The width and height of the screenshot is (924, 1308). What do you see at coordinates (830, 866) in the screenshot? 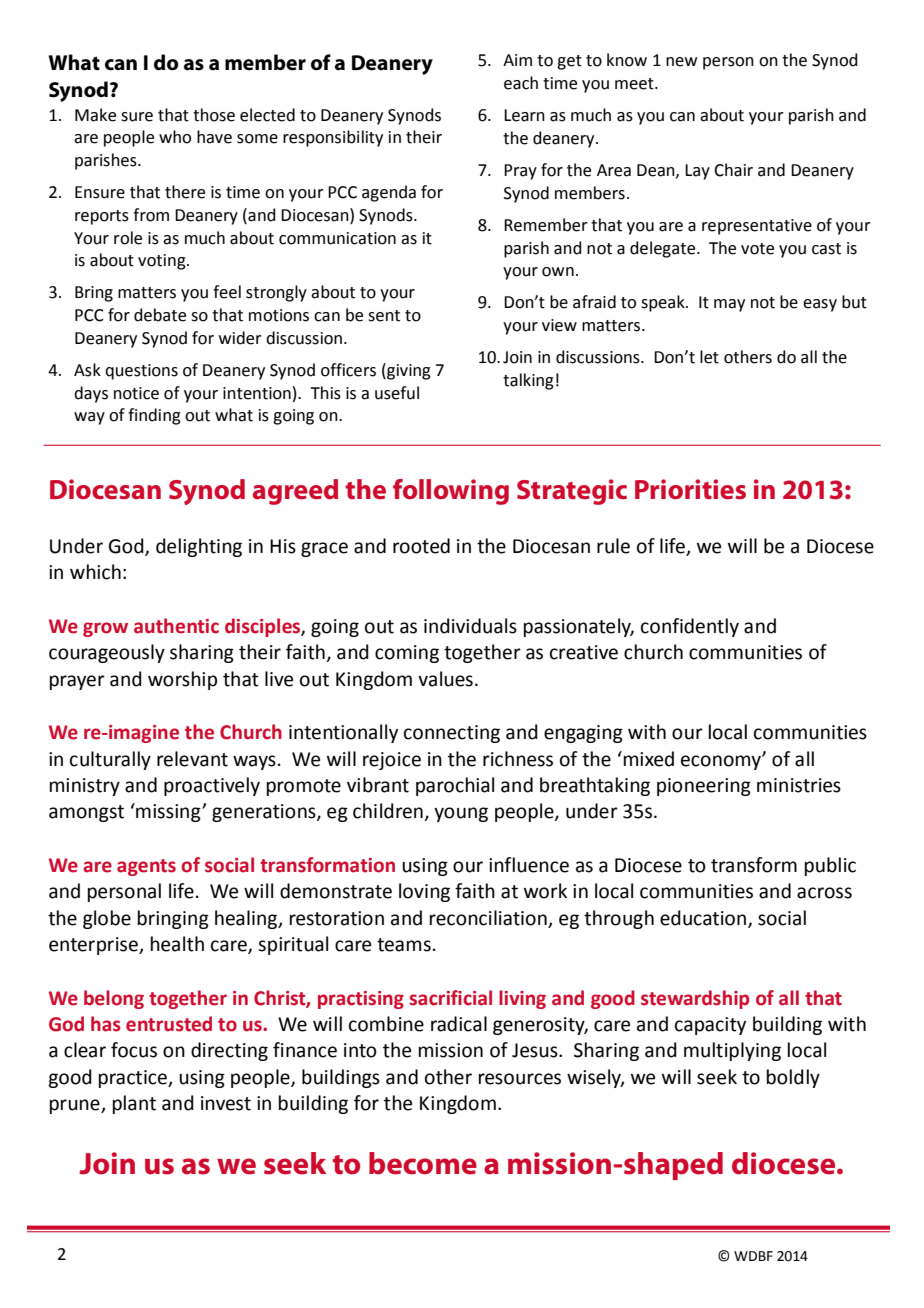
I see `public` at bounding box center [830, 866].
